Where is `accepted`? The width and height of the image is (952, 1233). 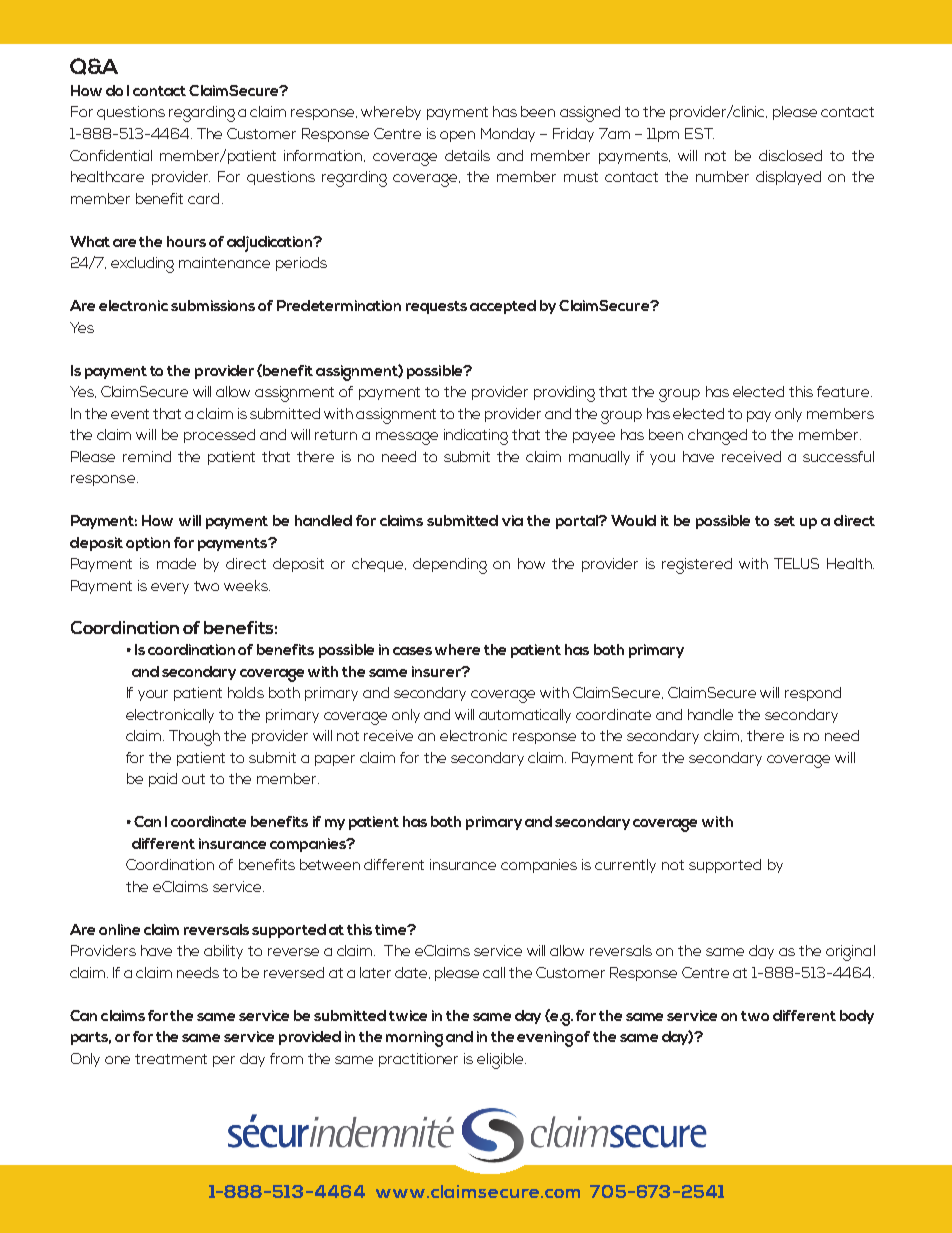
accepted is located at coordinates (503, 307).
